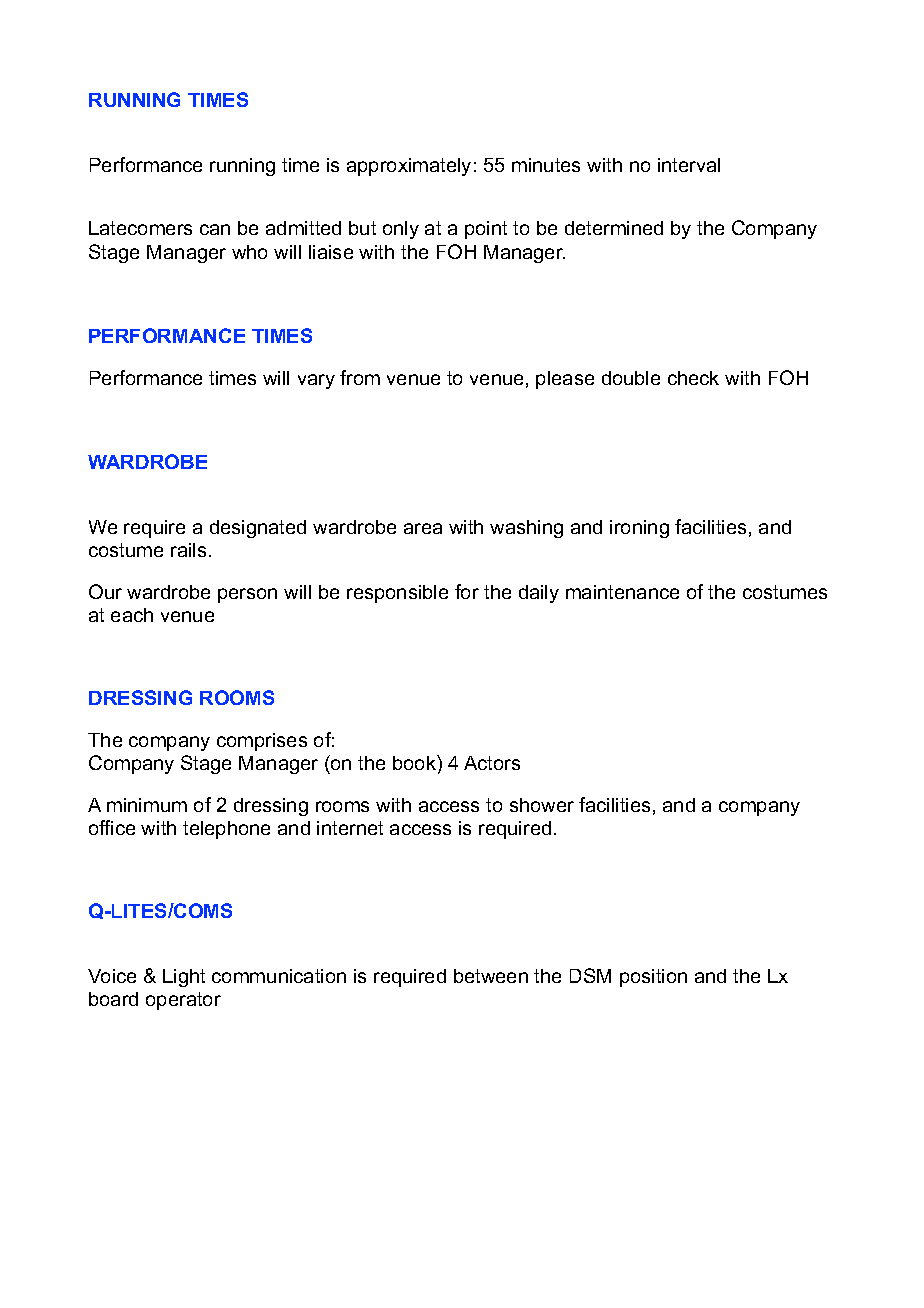 Image resolution: width=924 pixels, height=1308 pixels. I want to click on maintenance, so click(622, 592).
